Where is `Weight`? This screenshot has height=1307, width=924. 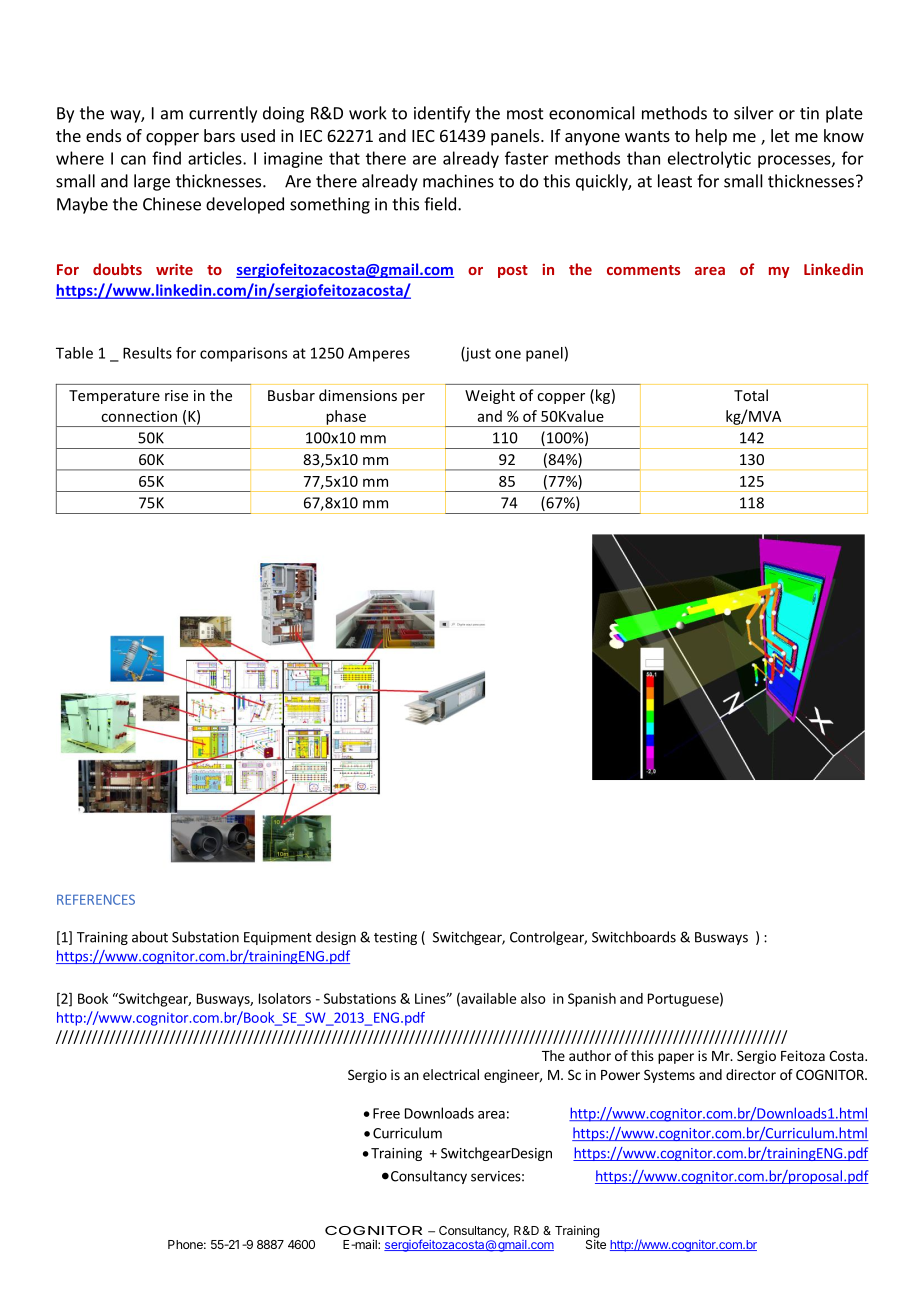 Weight is located at coordinates (490, 396).
